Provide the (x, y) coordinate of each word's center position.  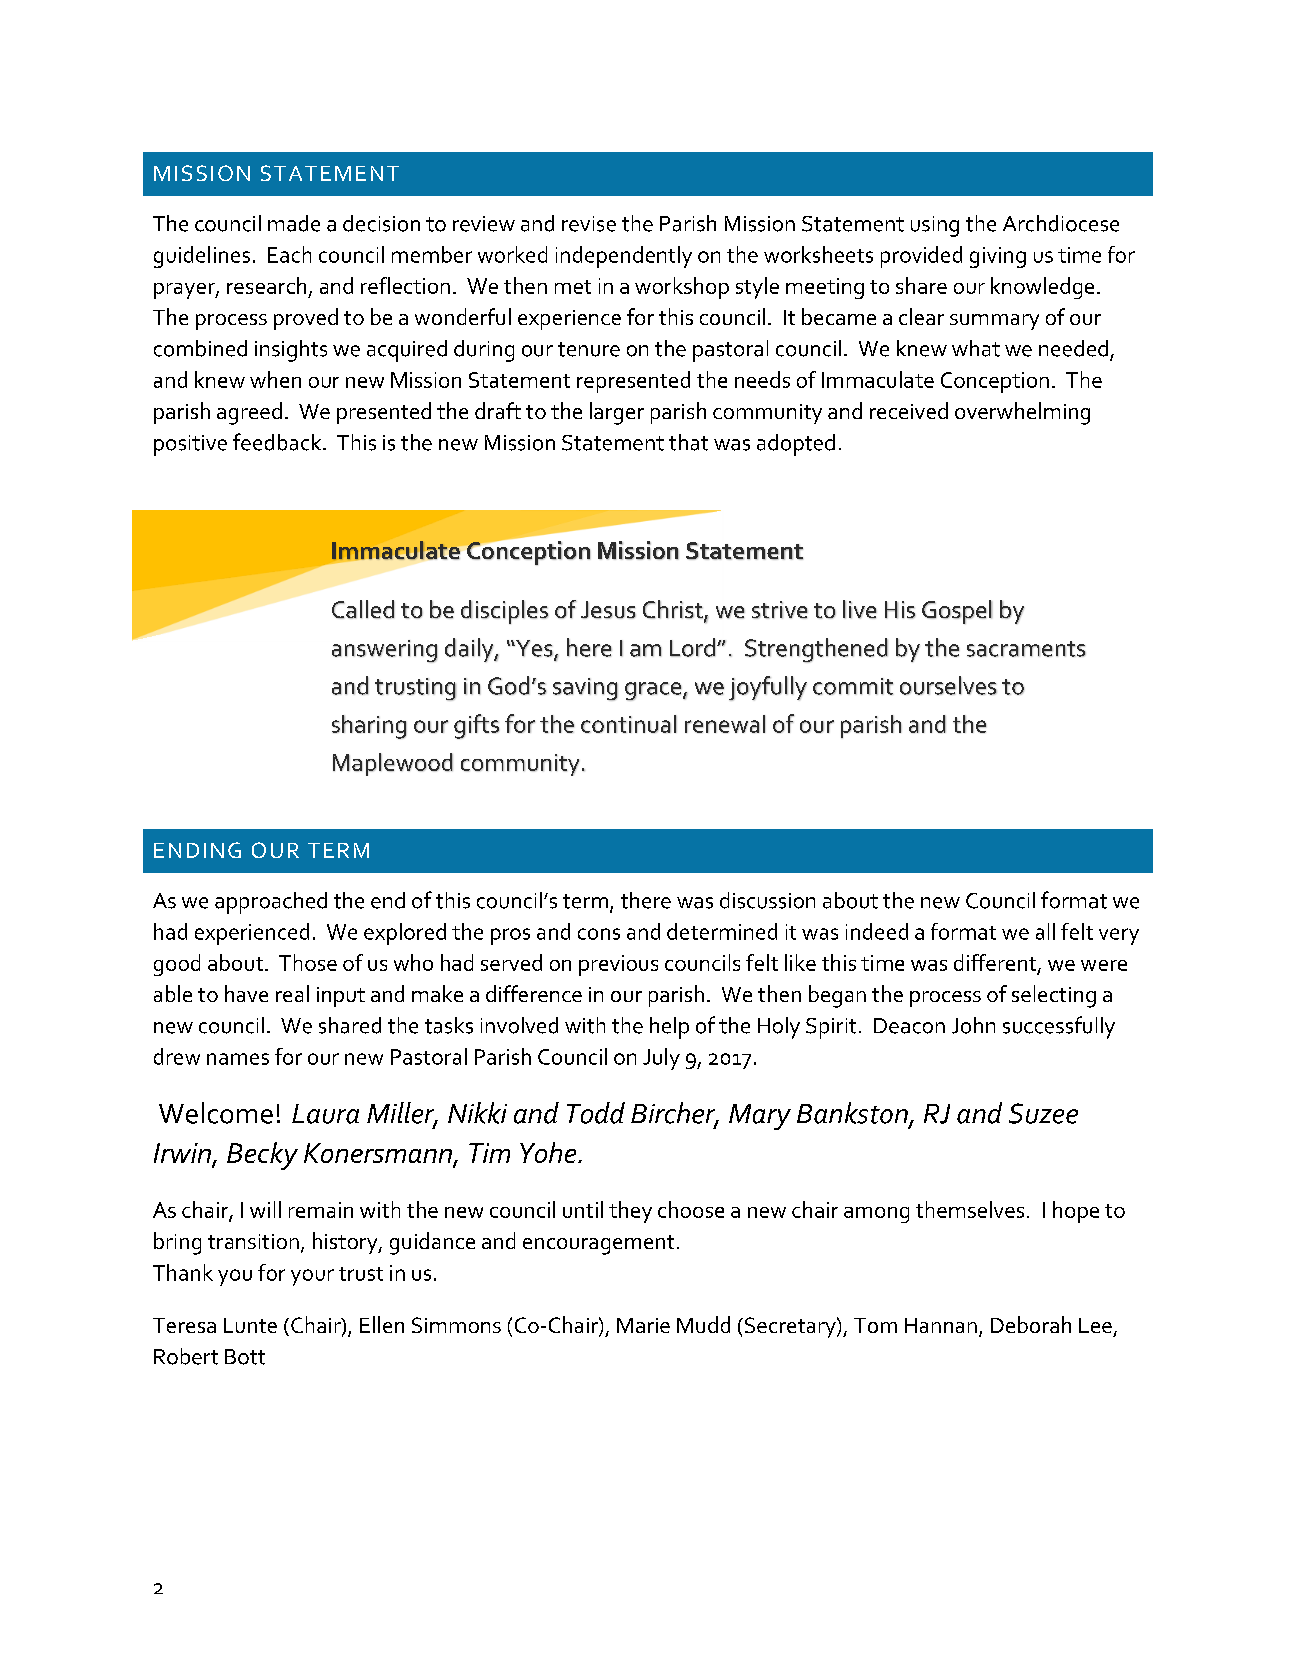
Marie (643, 1325)
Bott (245, 1357)
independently (624, 257)
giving (998, 257)
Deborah (1031, 1324)
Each (289, 254)
